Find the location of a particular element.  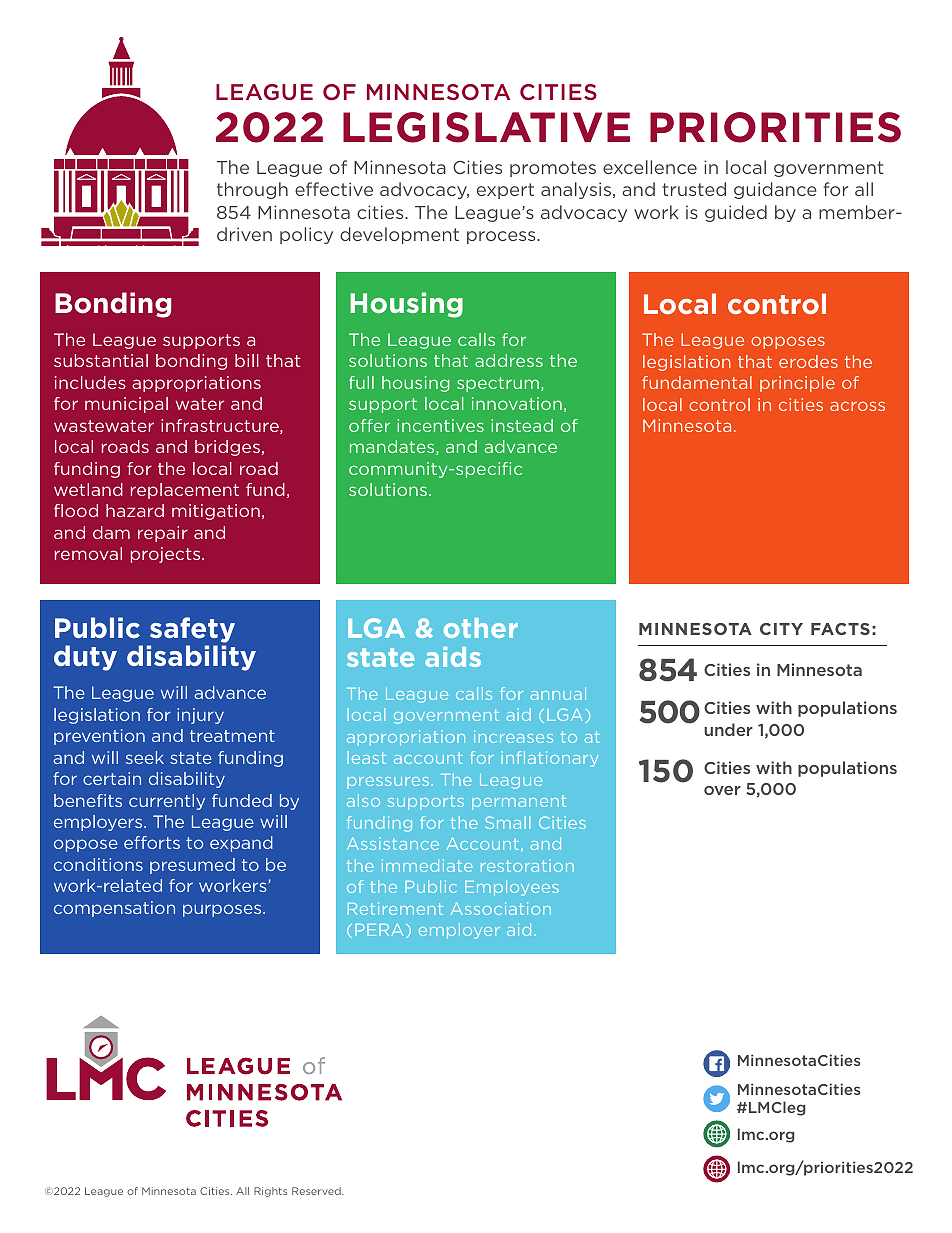

projects is located at coordinates (167, 555).
